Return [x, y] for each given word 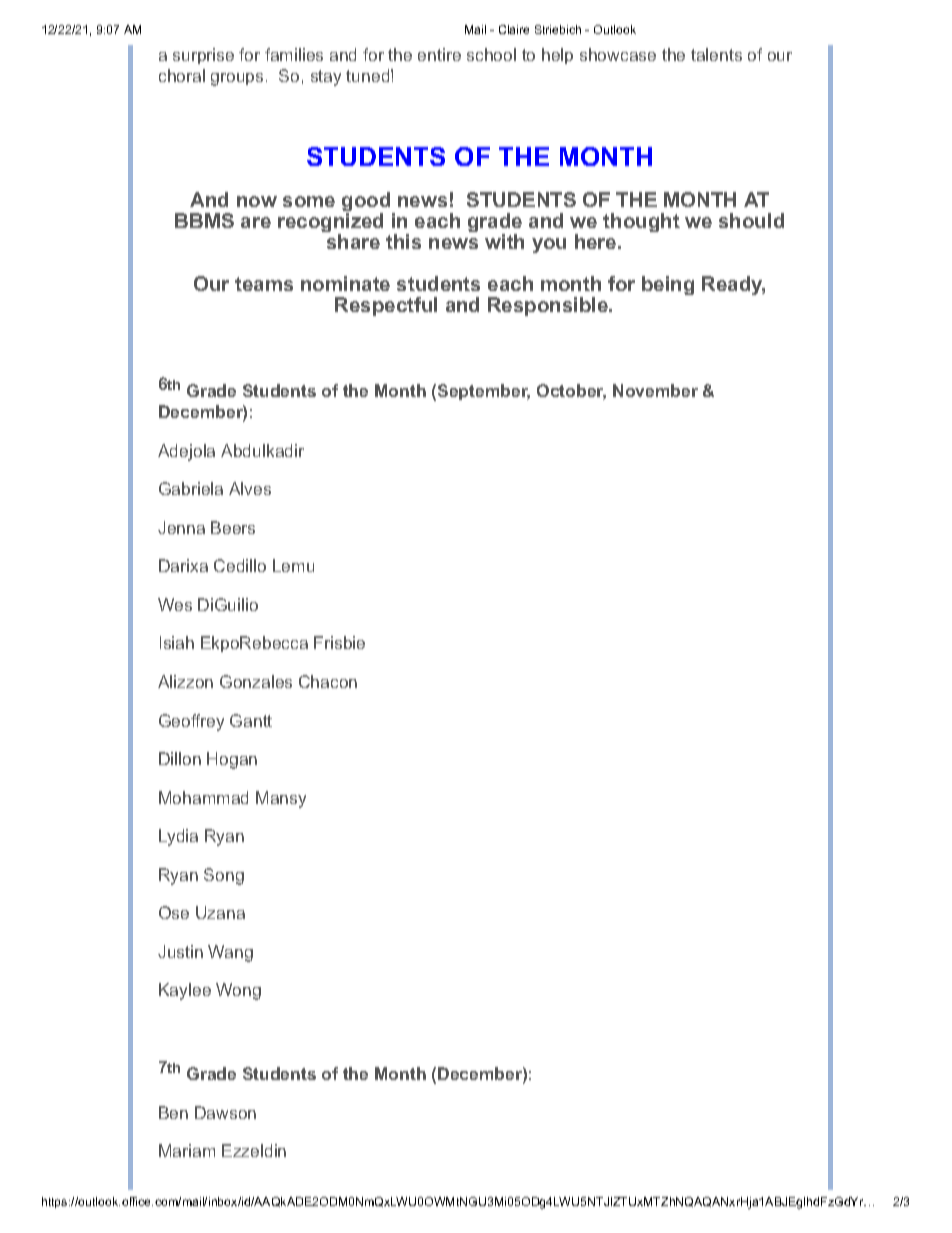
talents [716, 54]
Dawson [225, 1112]
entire [439, 54]
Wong [238, 991]
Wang [230, 953]
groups [237, 79]
